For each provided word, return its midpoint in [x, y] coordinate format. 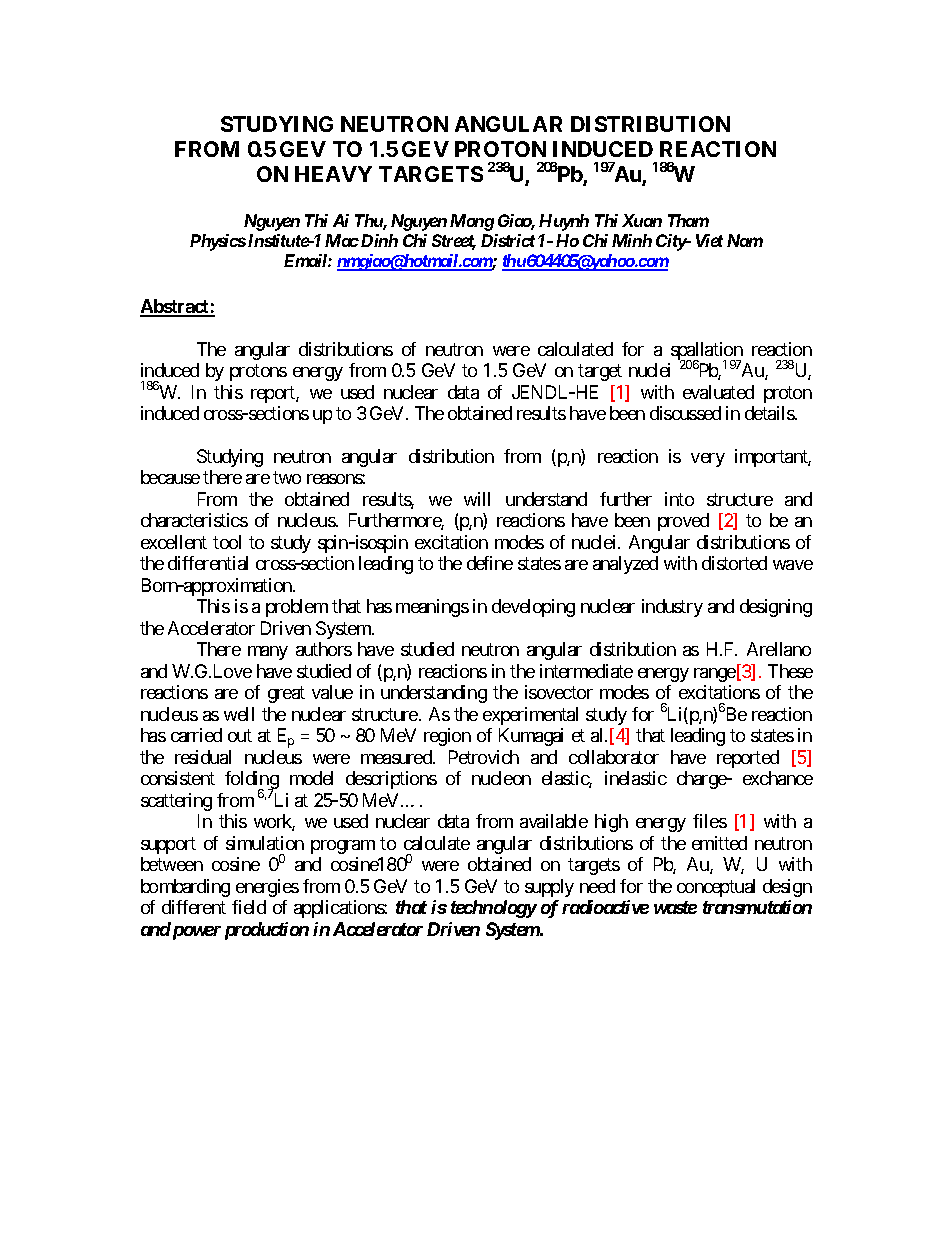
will [477, 499]
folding [252, 781]
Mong [472, 222]
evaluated [718, 392]
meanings [432, 608]
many [268, 653]
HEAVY [333, 174]
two [287, 478]
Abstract [175, 307]
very [708, 460]
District [508, 240]
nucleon [501, 778]
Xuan [642, 220]
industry [672, 608]
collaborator [614, 757]
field [249, 907]
